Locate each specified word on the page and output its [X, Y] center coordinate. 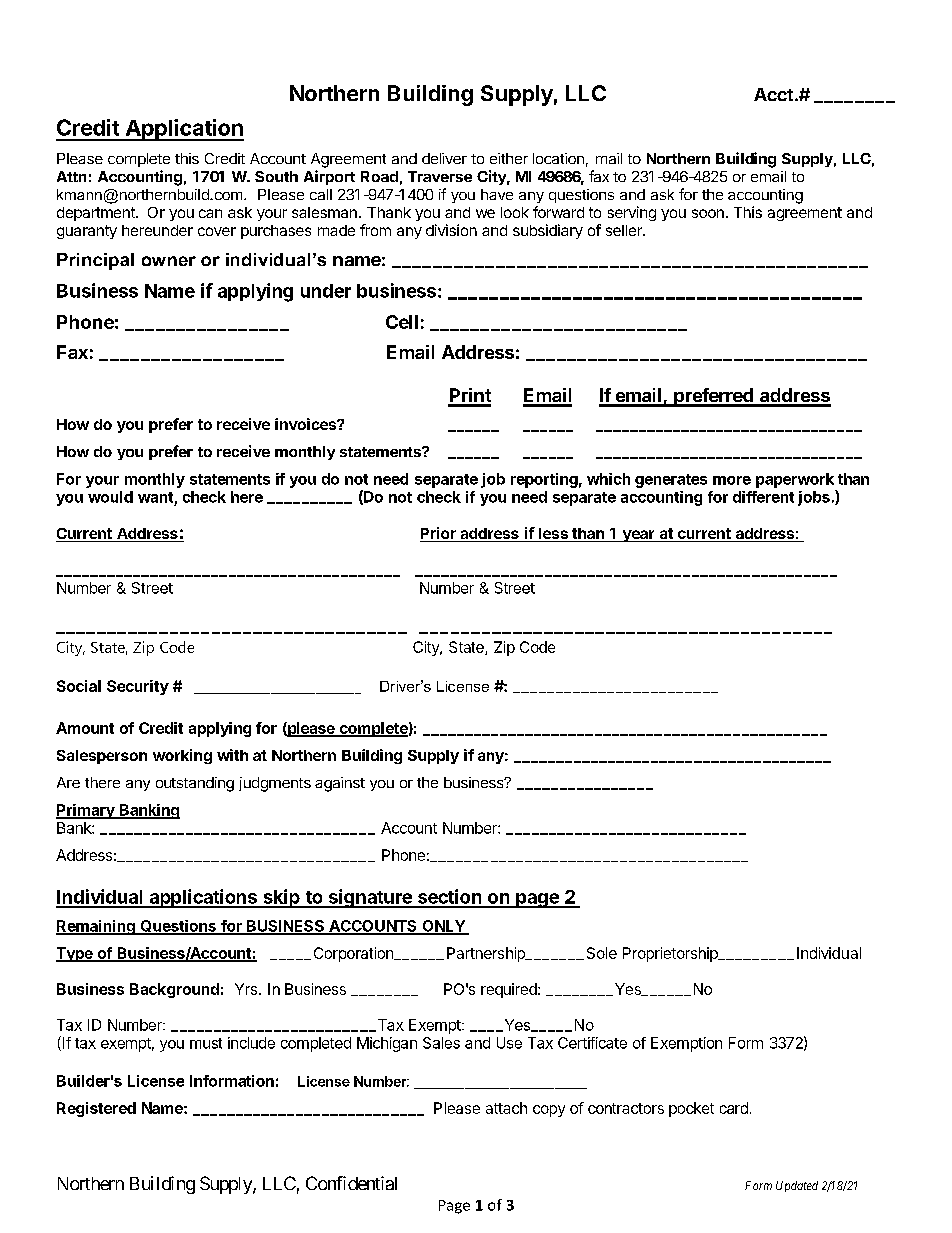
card [734, 1108]
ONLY [443, 927]
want [155, 497]
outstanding [195, 784]
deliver [444, 158]
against [340, 784]
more [732, 480]
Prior [439, 534]
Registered [96, 1109]
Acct [773, 94]
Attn [71, 176]
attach [506, 1108]
